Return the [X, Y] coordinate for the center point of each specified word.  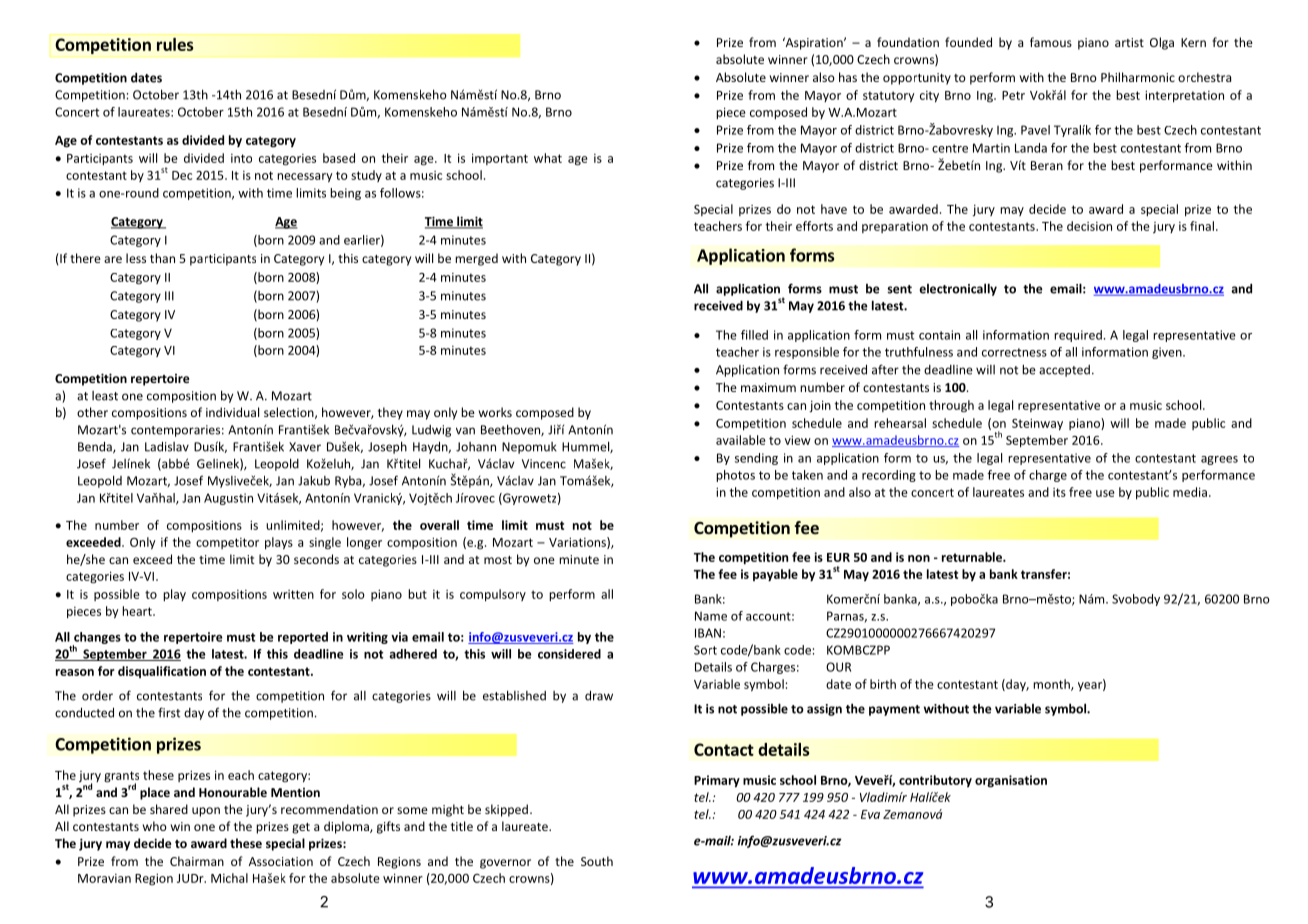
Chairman [197, 861]
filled [754, 335]
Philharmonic [1138, 77]
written [293, 594]
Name [711, 616]
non [919, 558]
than [162, 258]
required [1078, 336]
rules [175, 44]
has [848, 77]
